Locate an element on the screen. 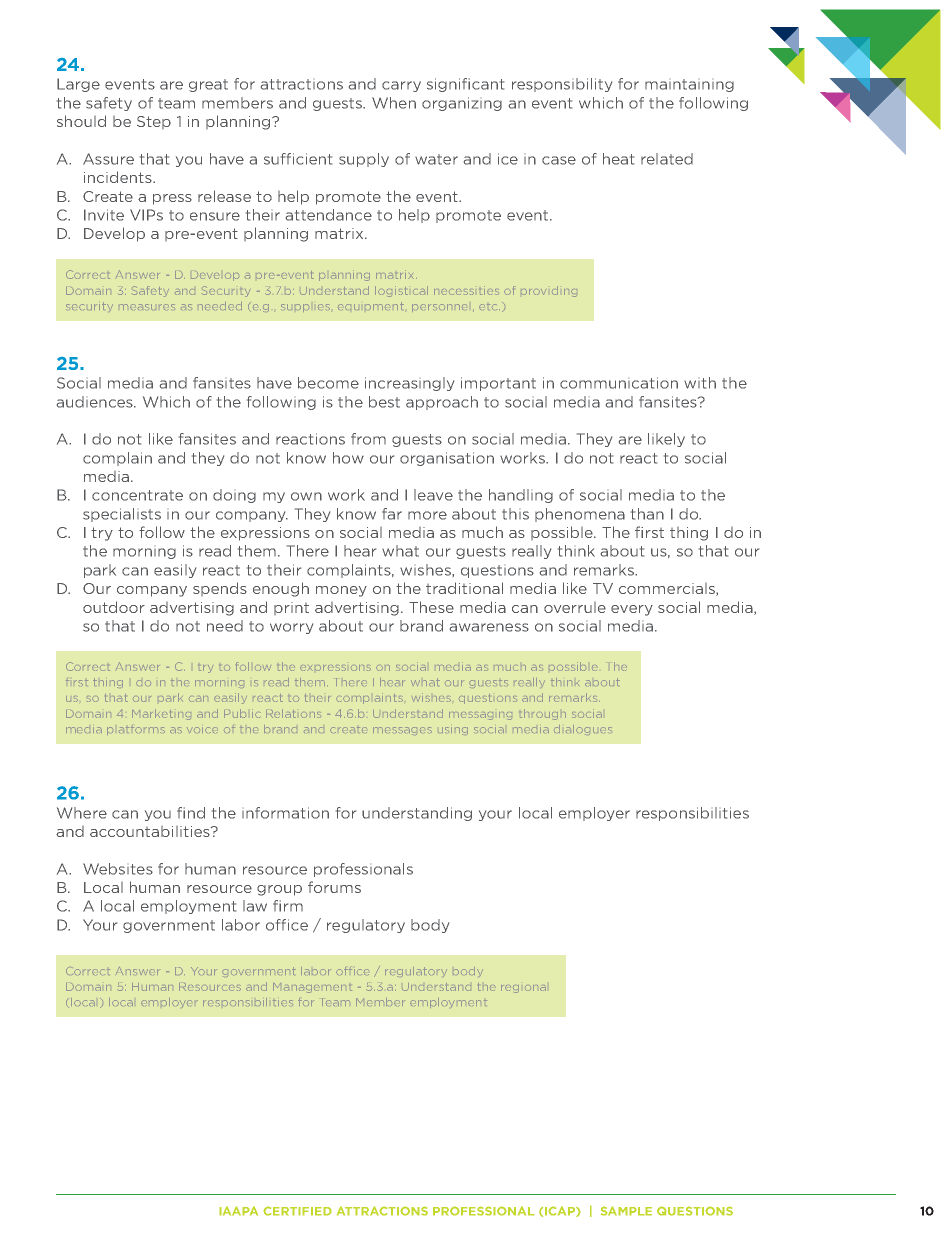 The width and height of the screenshot is (952, 1233). Management is located at coordinates (312, 988).
